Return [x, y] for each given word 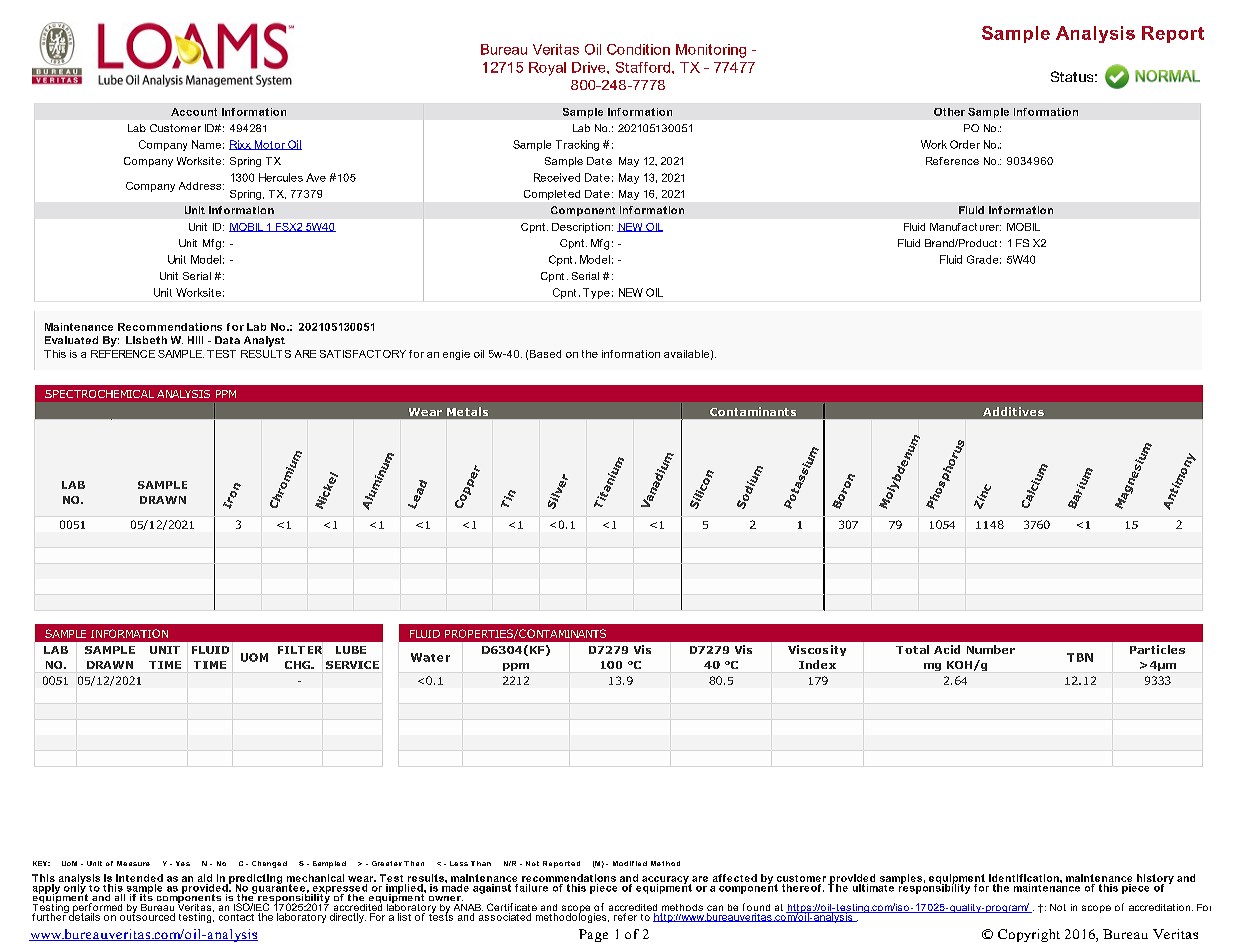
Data [227, 340]
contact [236, 917]
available [686, 354]
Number [991, 649]
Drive [590, 67]
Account [194, 112]
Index [817, 664]
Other [949, 112]
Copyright [1029, 935]
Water [430, 657]
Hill [195, 340]
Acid [947, 649]
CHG [298, 665]
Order [965, 144]
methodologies [572, 917]
